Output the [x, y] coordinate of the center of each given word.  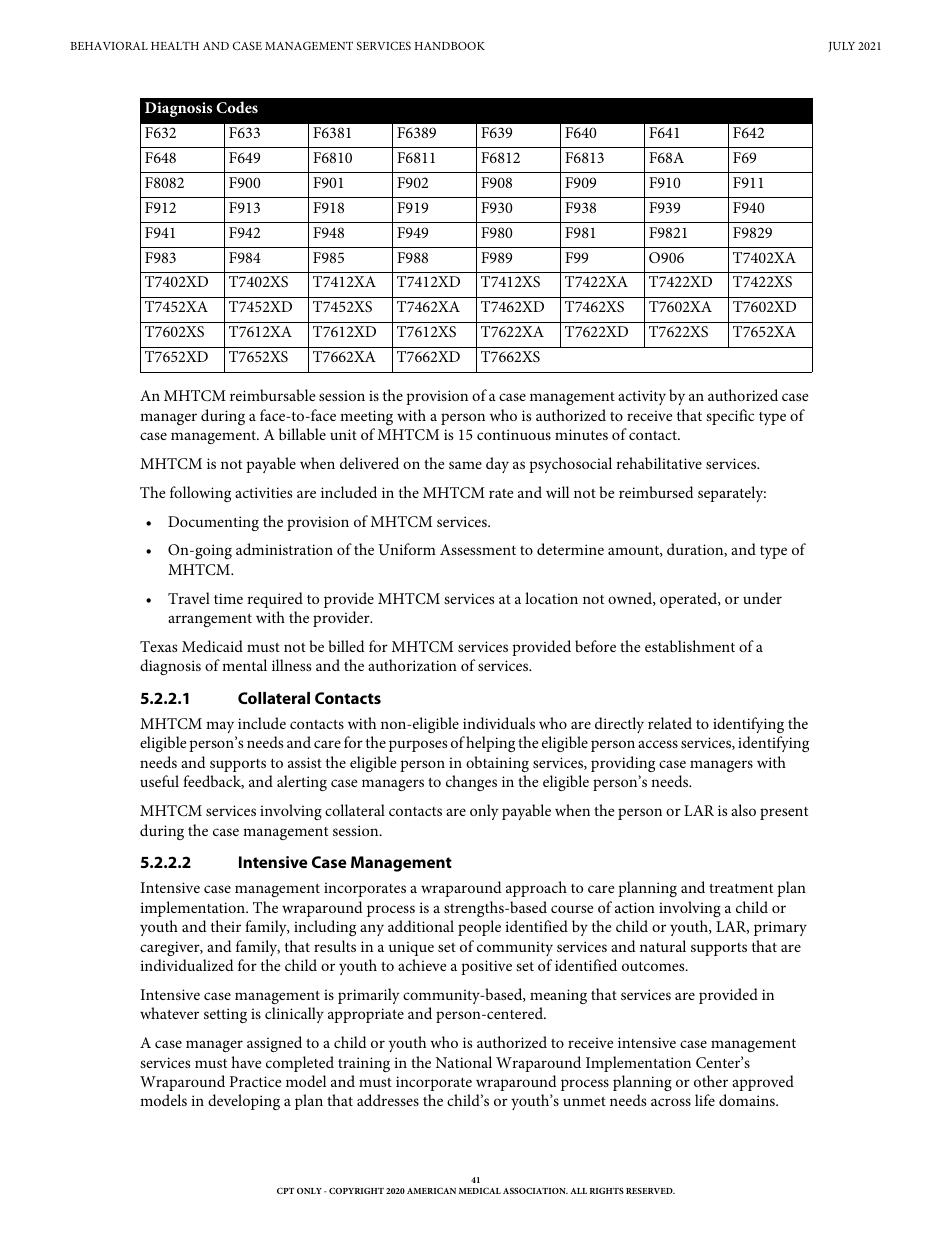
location [551, 598]
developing [244, 1102]
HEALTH [175, 46]
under [762, 598]
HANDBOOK [450, 45]
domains [748, 1100]
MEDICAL [480, 1191]
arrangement [210, 620]
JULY [842, 47]
